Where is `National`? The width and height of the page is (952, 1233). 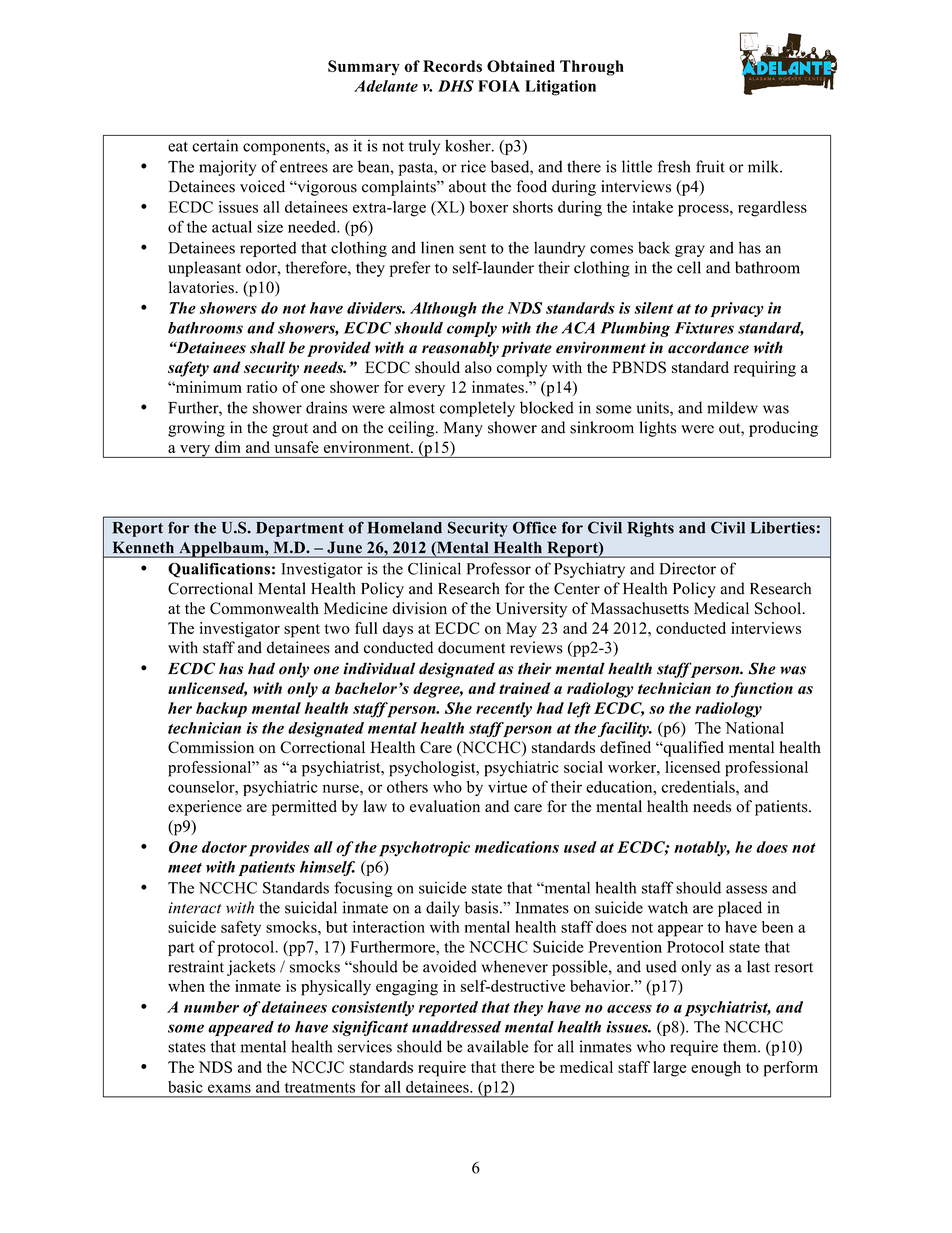
National is located at coordinates (754, 728).
